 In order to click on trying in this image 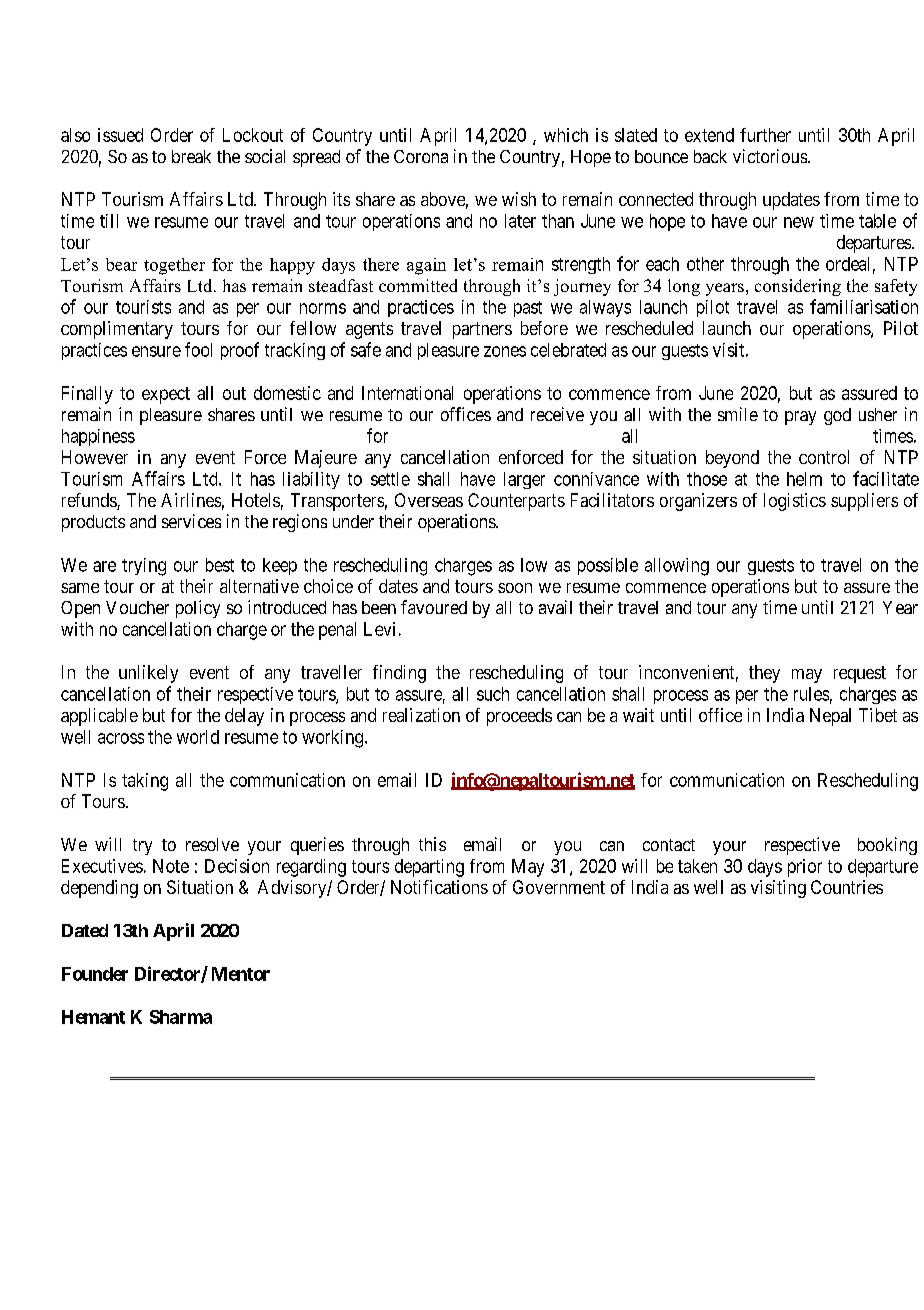, I will do `click(144, 567)`.
